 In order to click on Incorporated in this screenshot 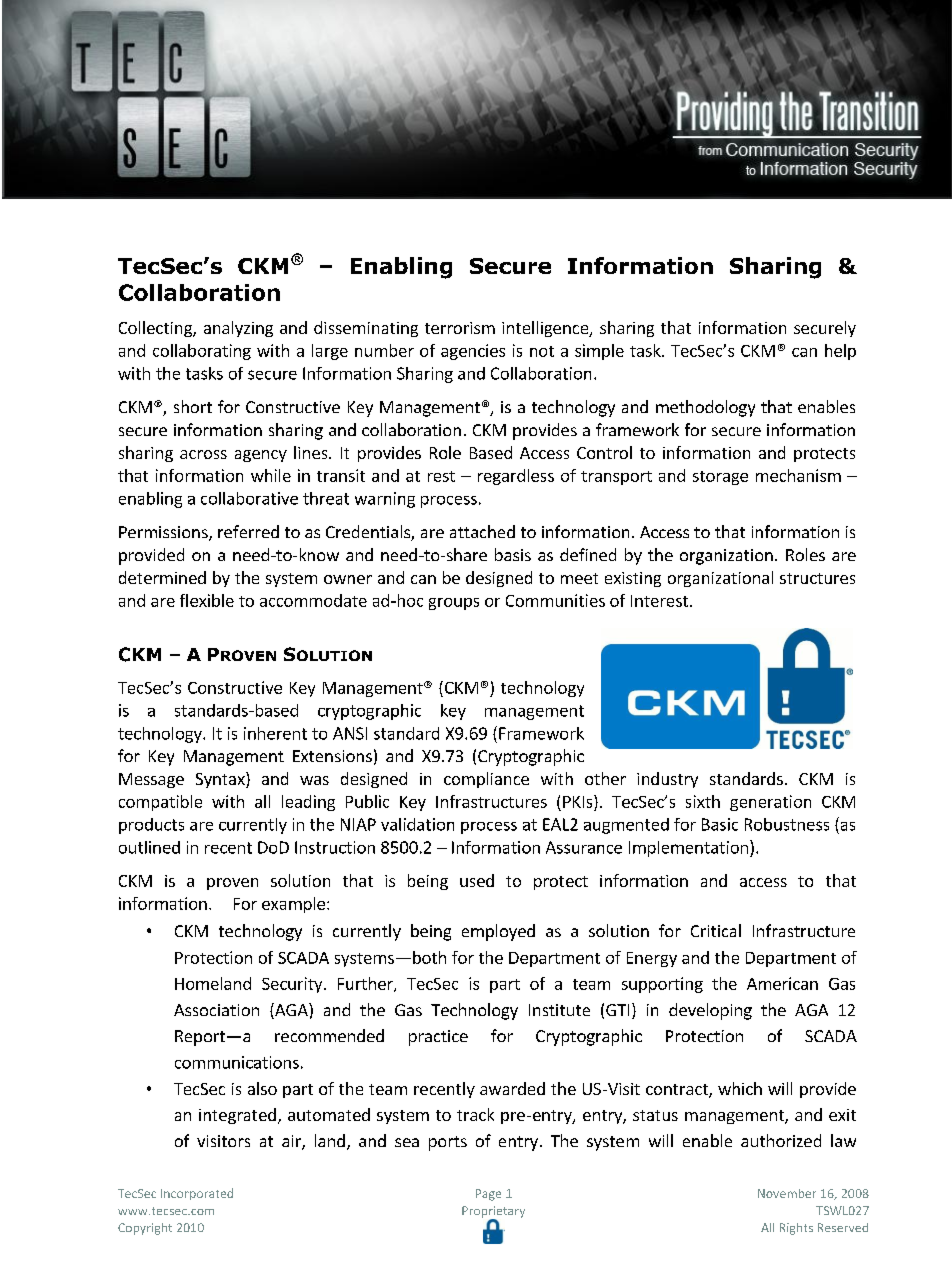, I will do `click(197, 1194)`.
